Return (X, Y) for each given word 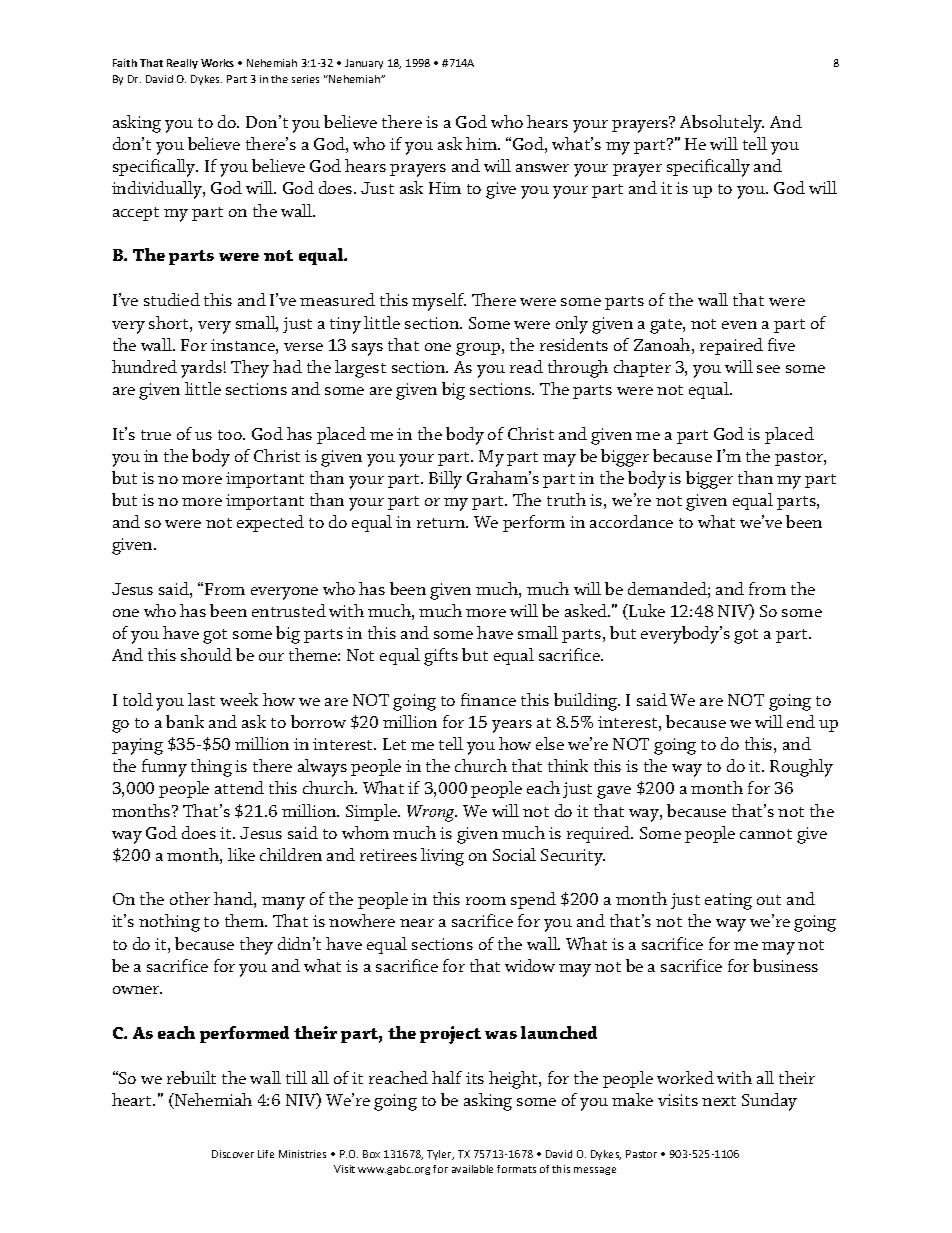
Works (217, 63)
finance (488, 699)
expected (270, 523)
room (486, 901)
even (739, 325)
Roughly (801, 768)
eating (728, 901)
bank (185, 721)
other (190, 898)
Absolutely (722, 124)
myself (439, 302)
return (442, 523)
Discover (233, 1154)
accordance (631, 521)
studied (172, 299)
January (364, 64)
